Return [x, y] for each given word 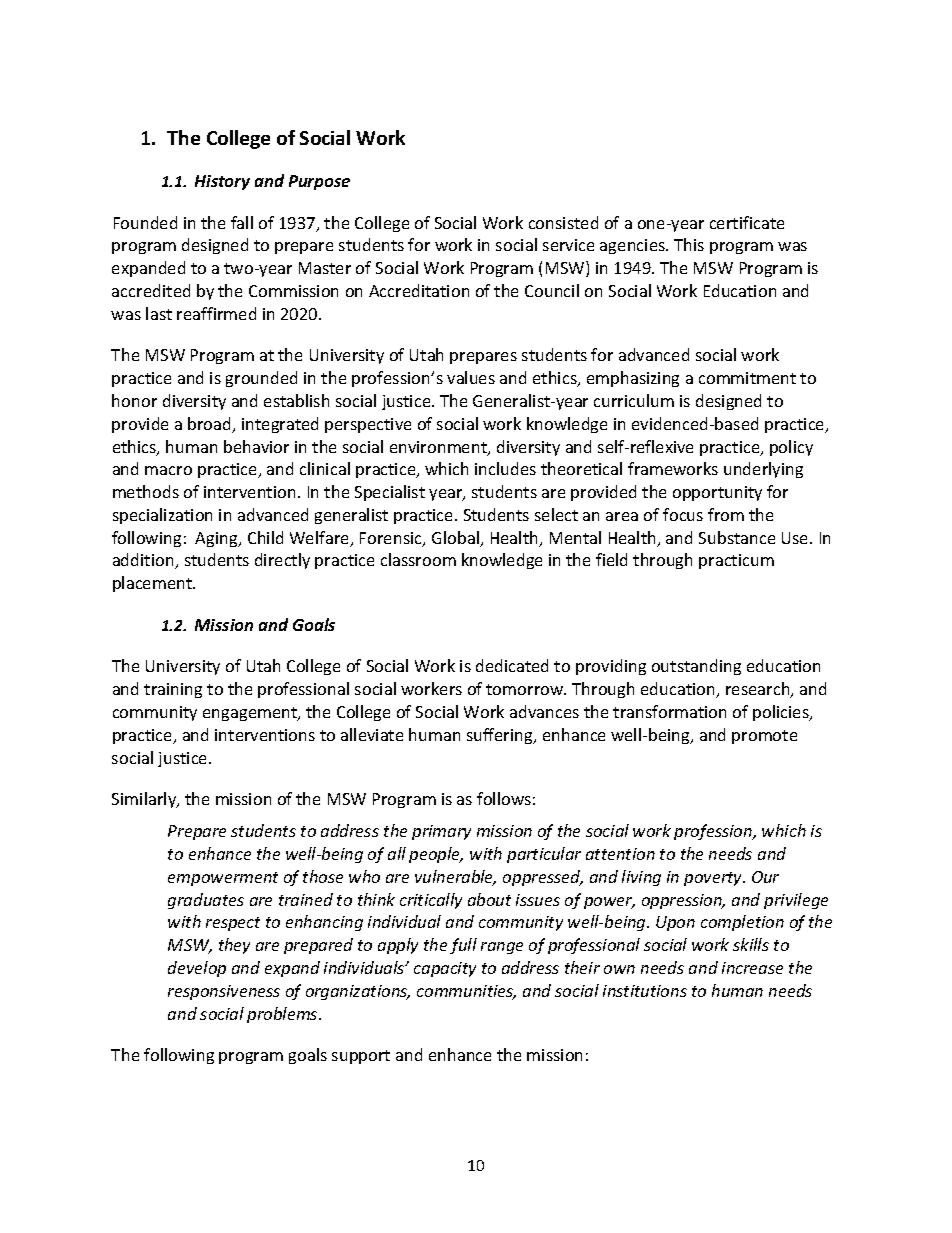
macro [168, 470]
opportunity [717, 493]
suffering [501, 736]
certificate [747, 222]
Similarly [145, 800]
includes [505, 468]
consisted [563, 222]
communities [466, 992]
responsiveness [224, 992]
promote [764, 737]
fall [242, 222]
